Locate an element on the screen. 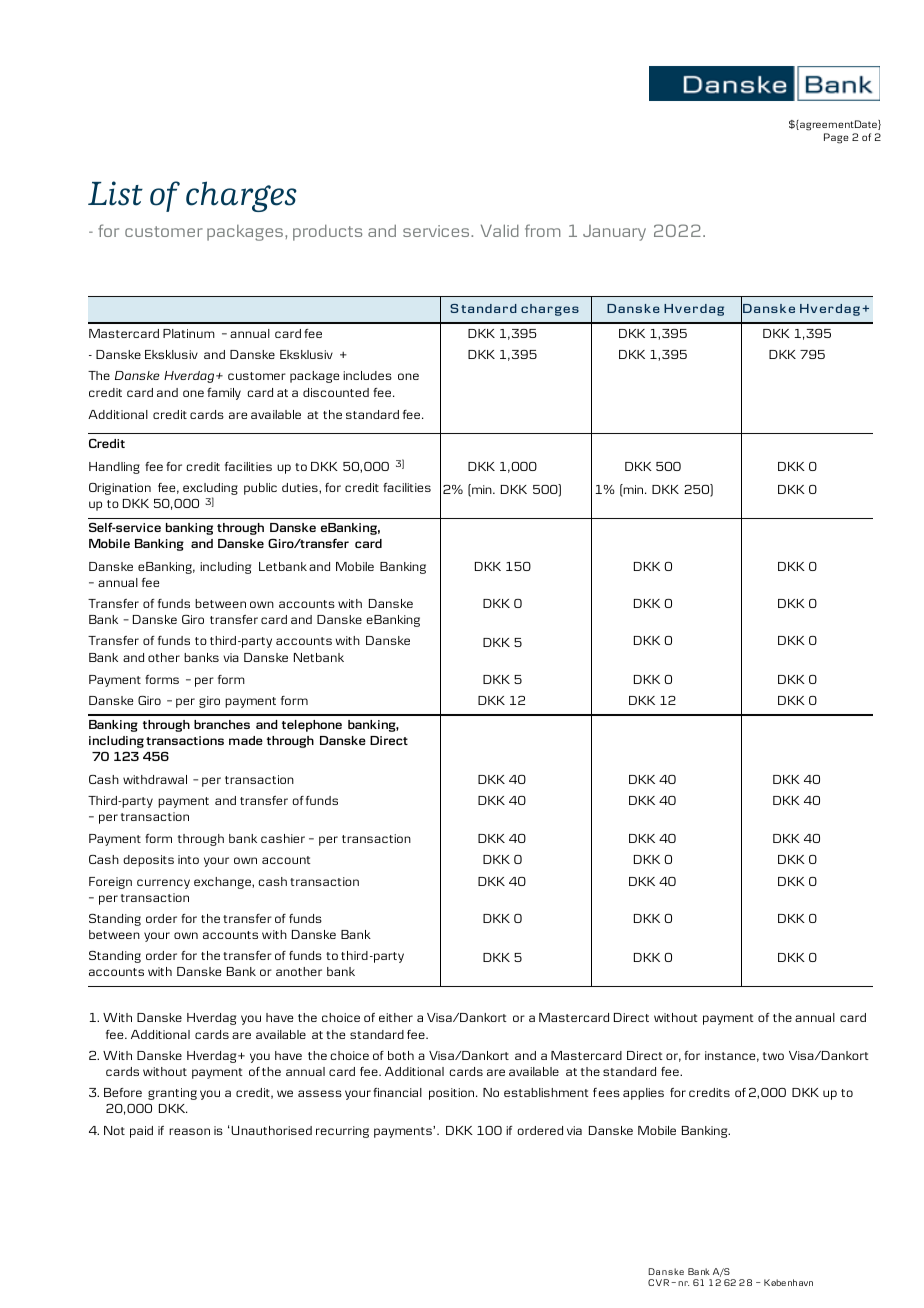  branches is located at coordinates (222, 724).
